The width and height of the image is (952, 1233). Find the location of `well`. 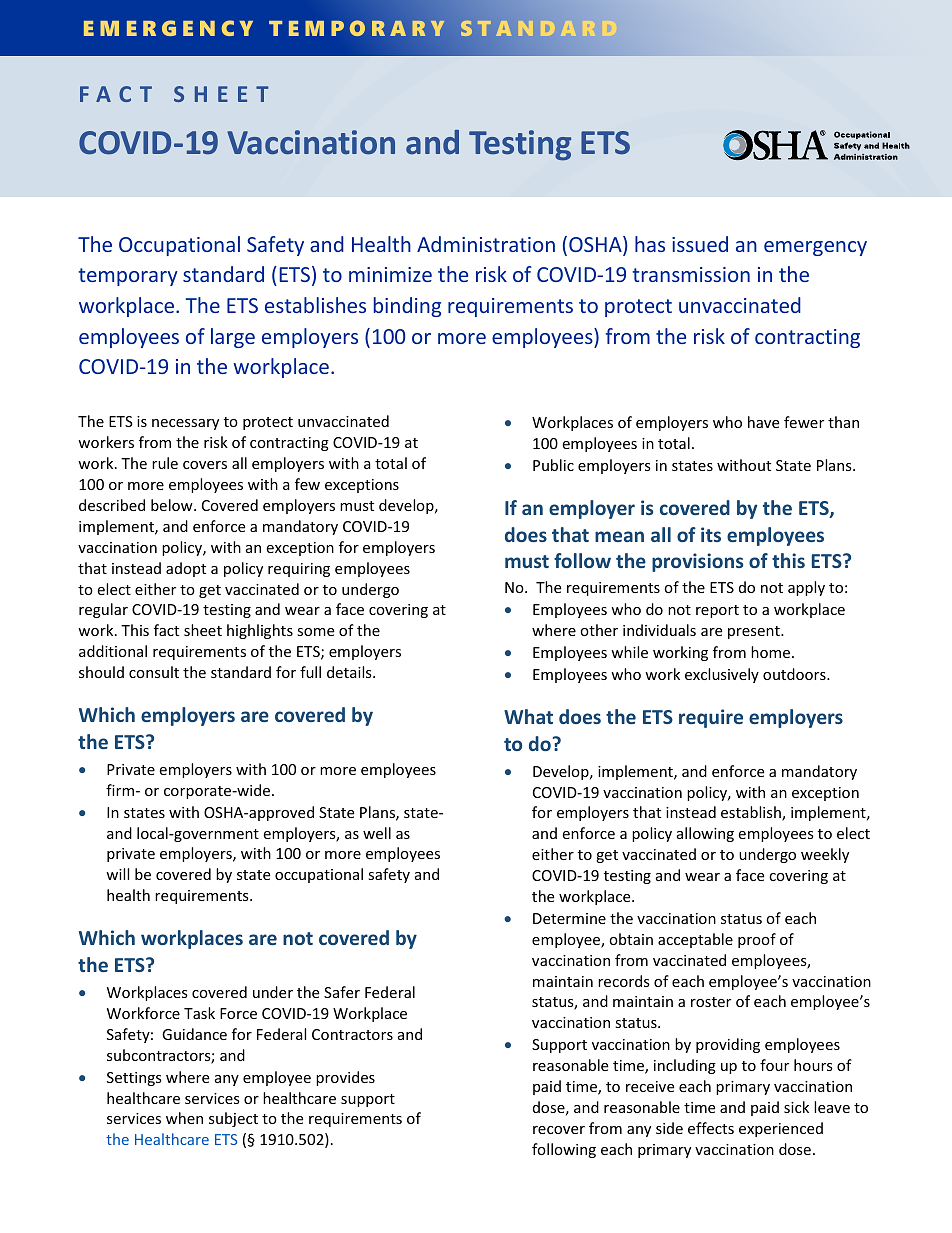

well is located at coordinates (377, 833).
